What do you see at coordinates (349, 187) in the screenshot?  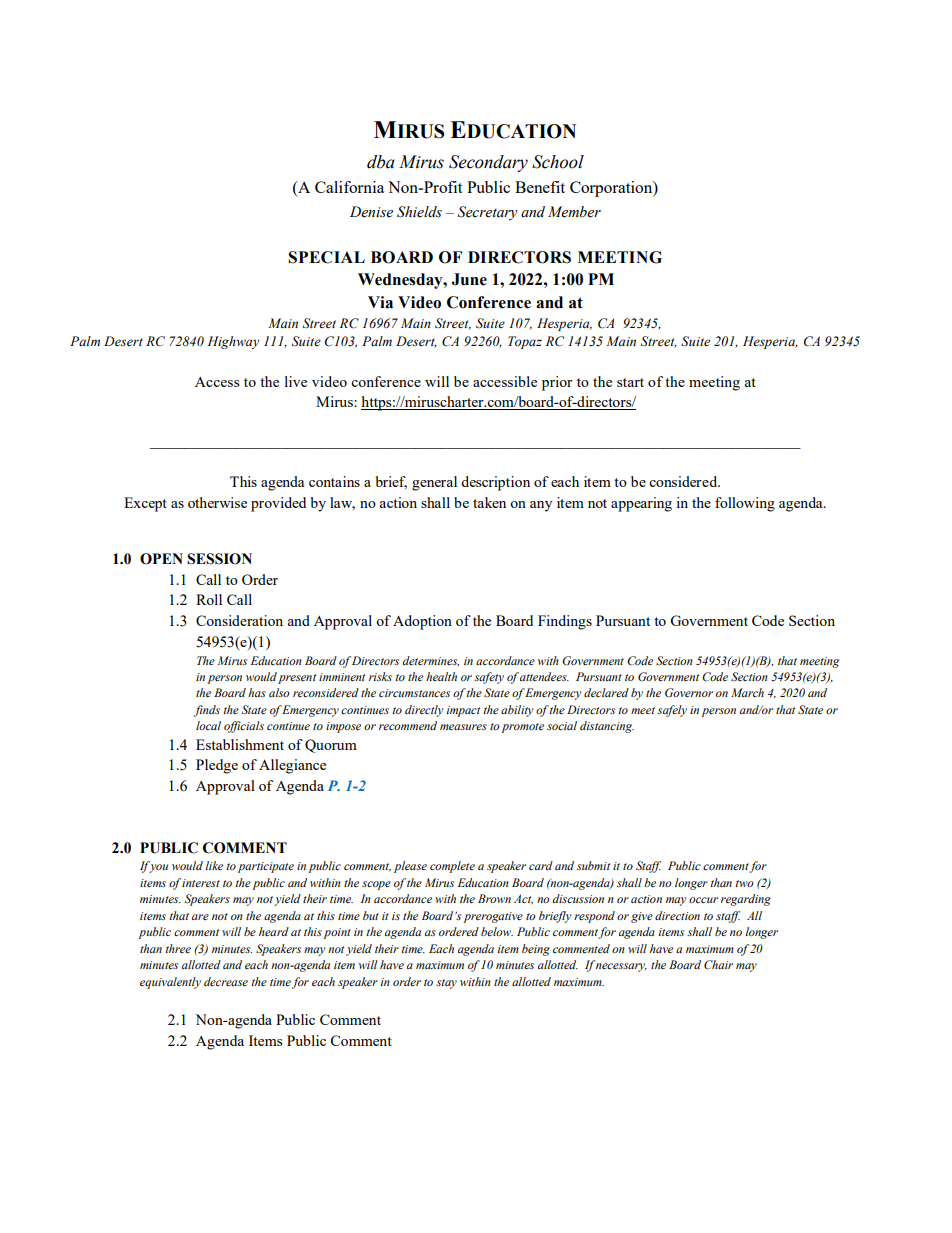 I see `California` at bounding box center [349, 187].
